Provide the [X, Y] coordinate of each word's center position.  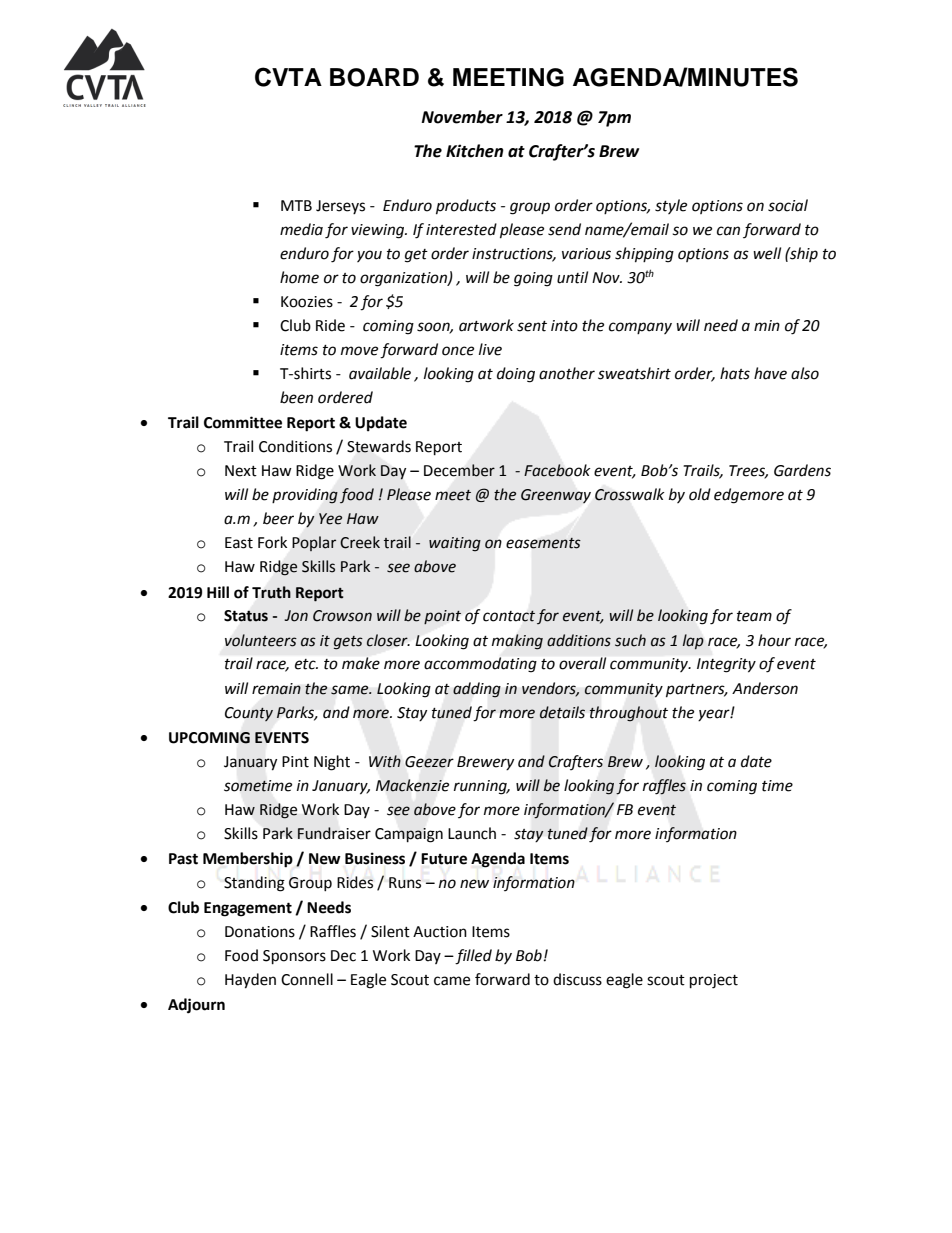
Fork [272, 542]
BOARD [374, 77]
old [700, 494]
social [788, 205]
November [462, 117]
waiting [455, 544]
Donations [260, 932]
